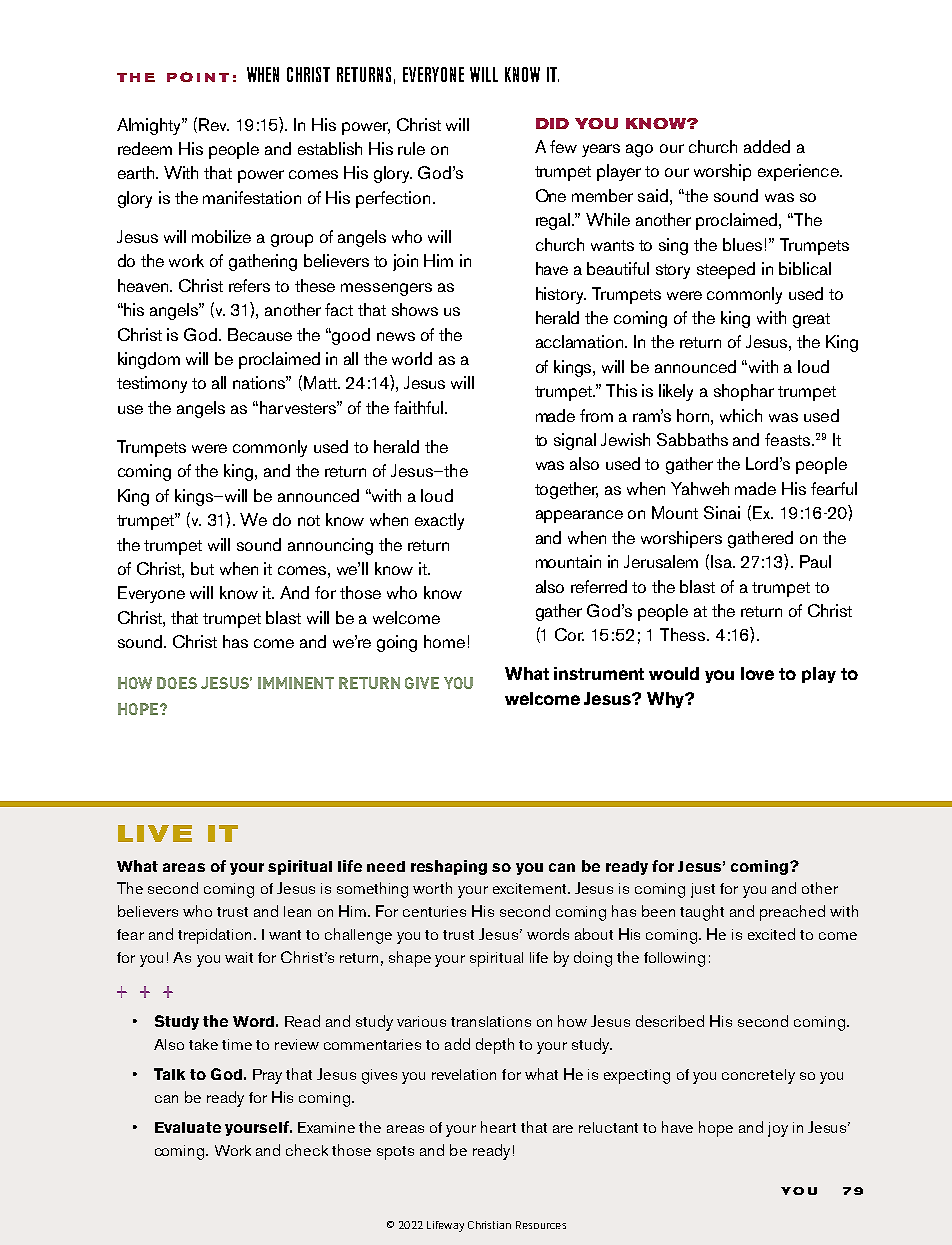 Image resolution: width=952 pixels, height=1245 pixels. I want to click on reshaping, so click(449, 867).
